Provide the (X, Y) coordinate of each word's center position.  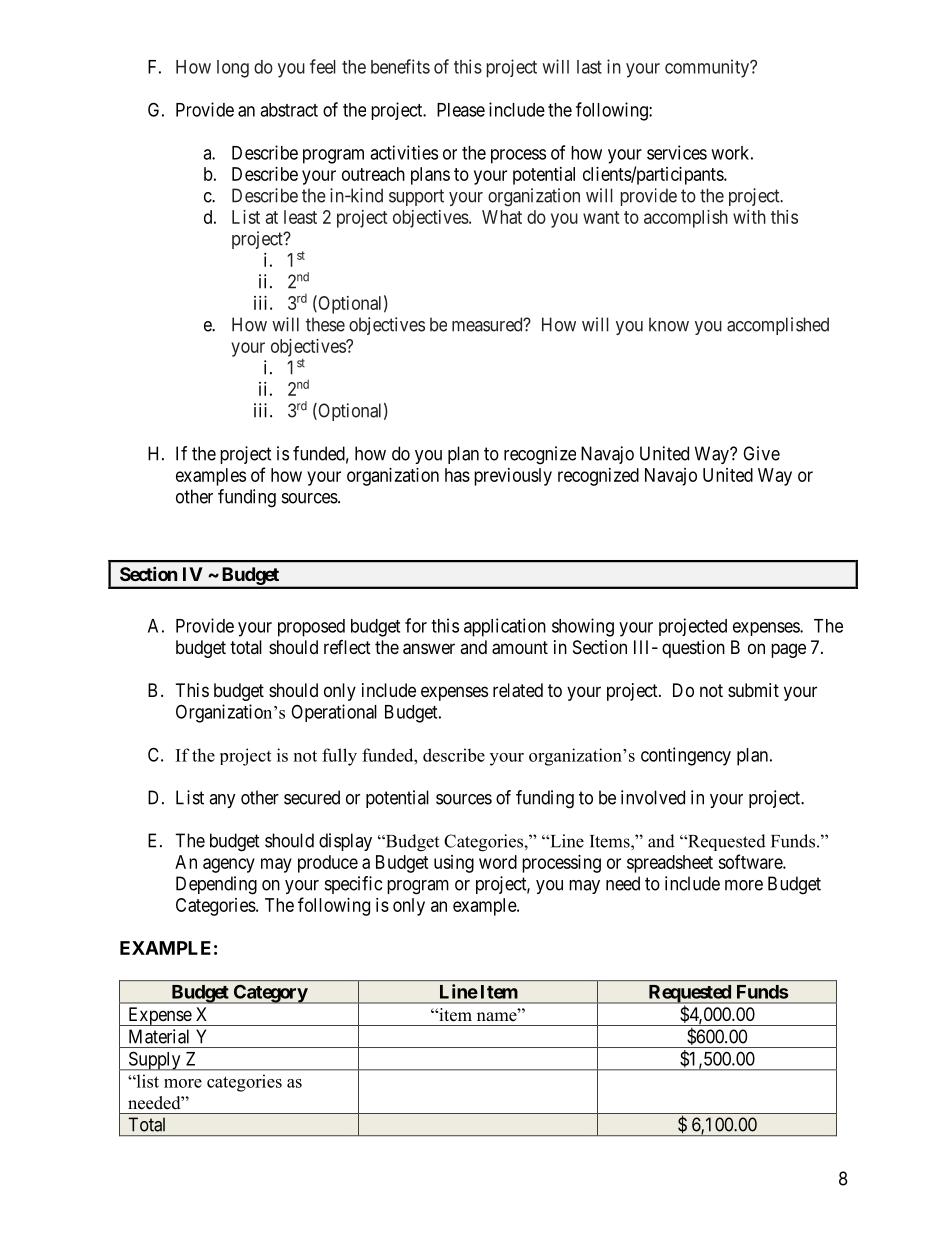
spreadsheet (670, 864)
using (454, 864)
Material (159, 1036)
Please (461, 110)
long (233, 69)
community (708, 68)
